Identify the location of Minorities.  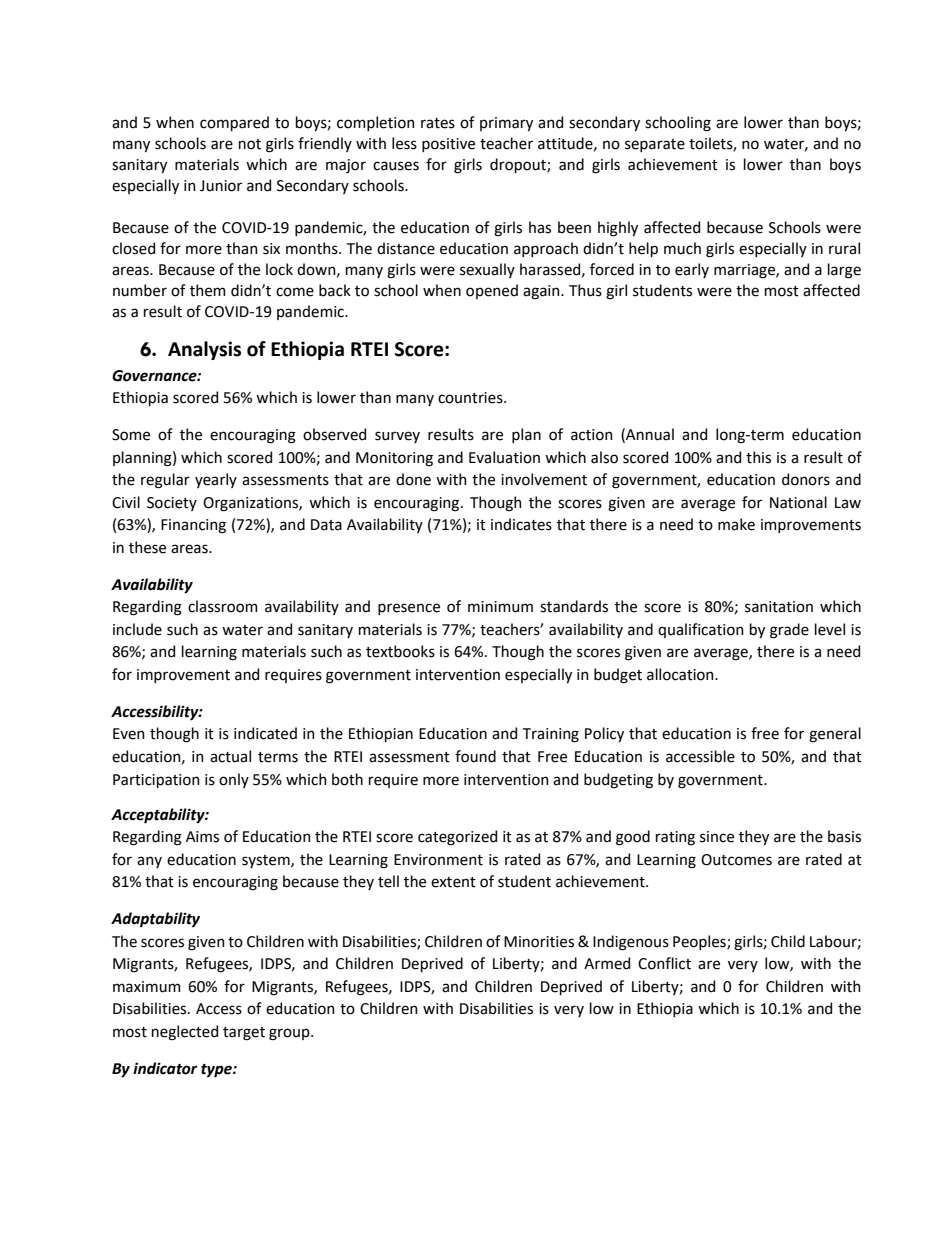
(539, 942).
